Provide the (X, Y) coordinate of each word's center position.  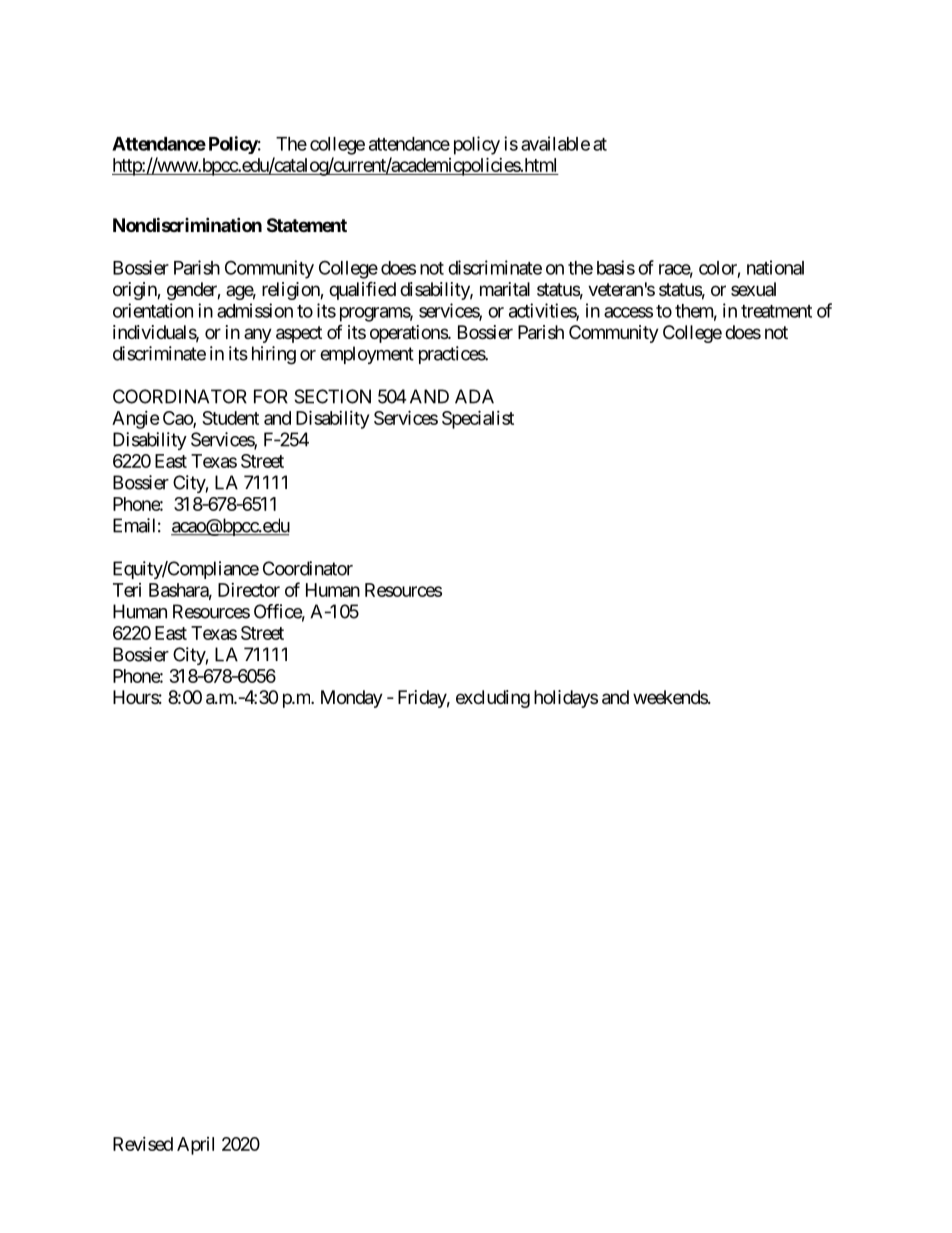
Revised (143, 1144)
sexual (753, 289)
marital (505, 289)
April (195, 1146)
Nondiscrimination (187, 224)
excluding (493, 699)
